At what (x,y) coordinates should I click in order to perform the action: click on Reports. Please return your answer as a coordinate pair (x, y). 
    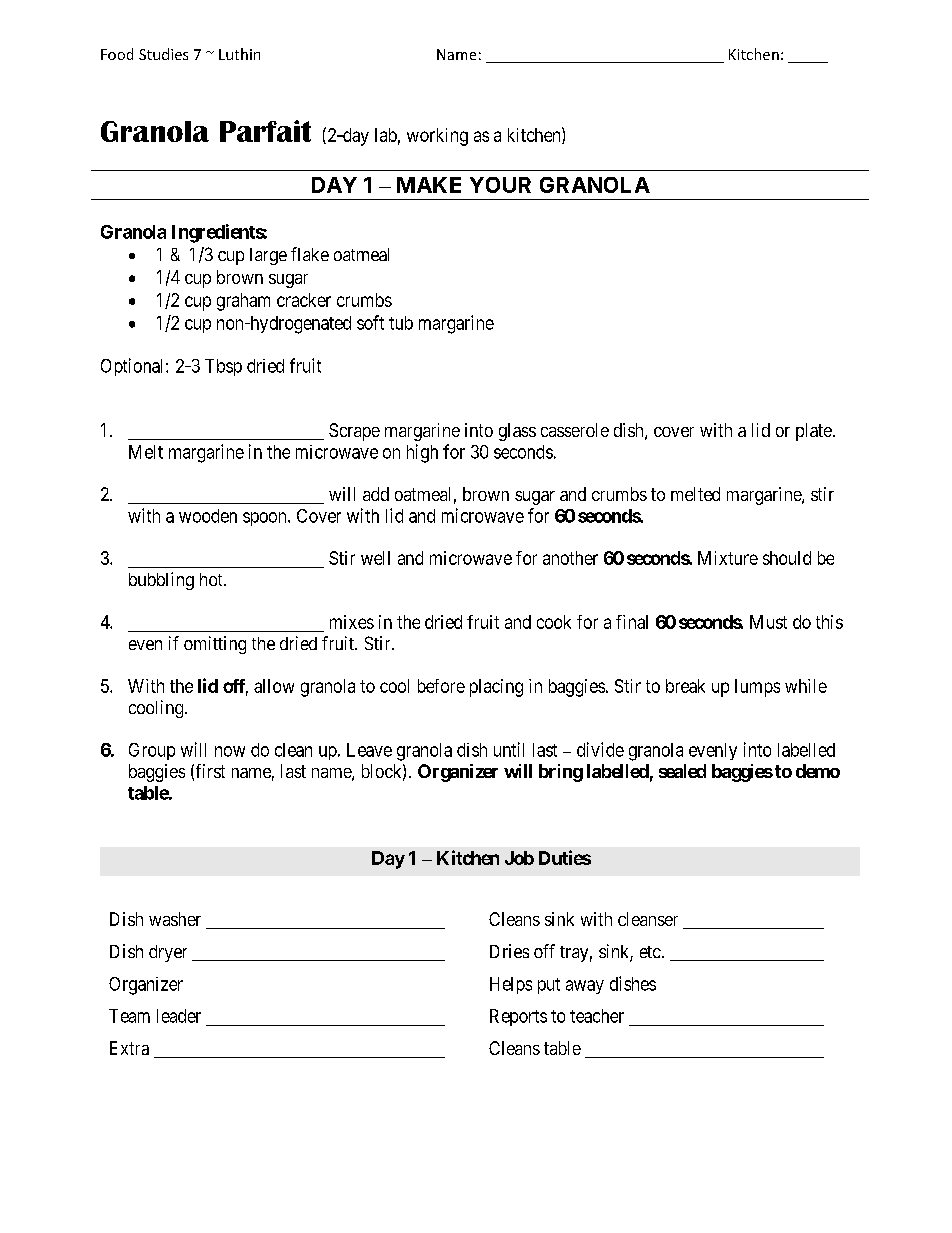
    Looking at the image, I should click on (518, 1017).
